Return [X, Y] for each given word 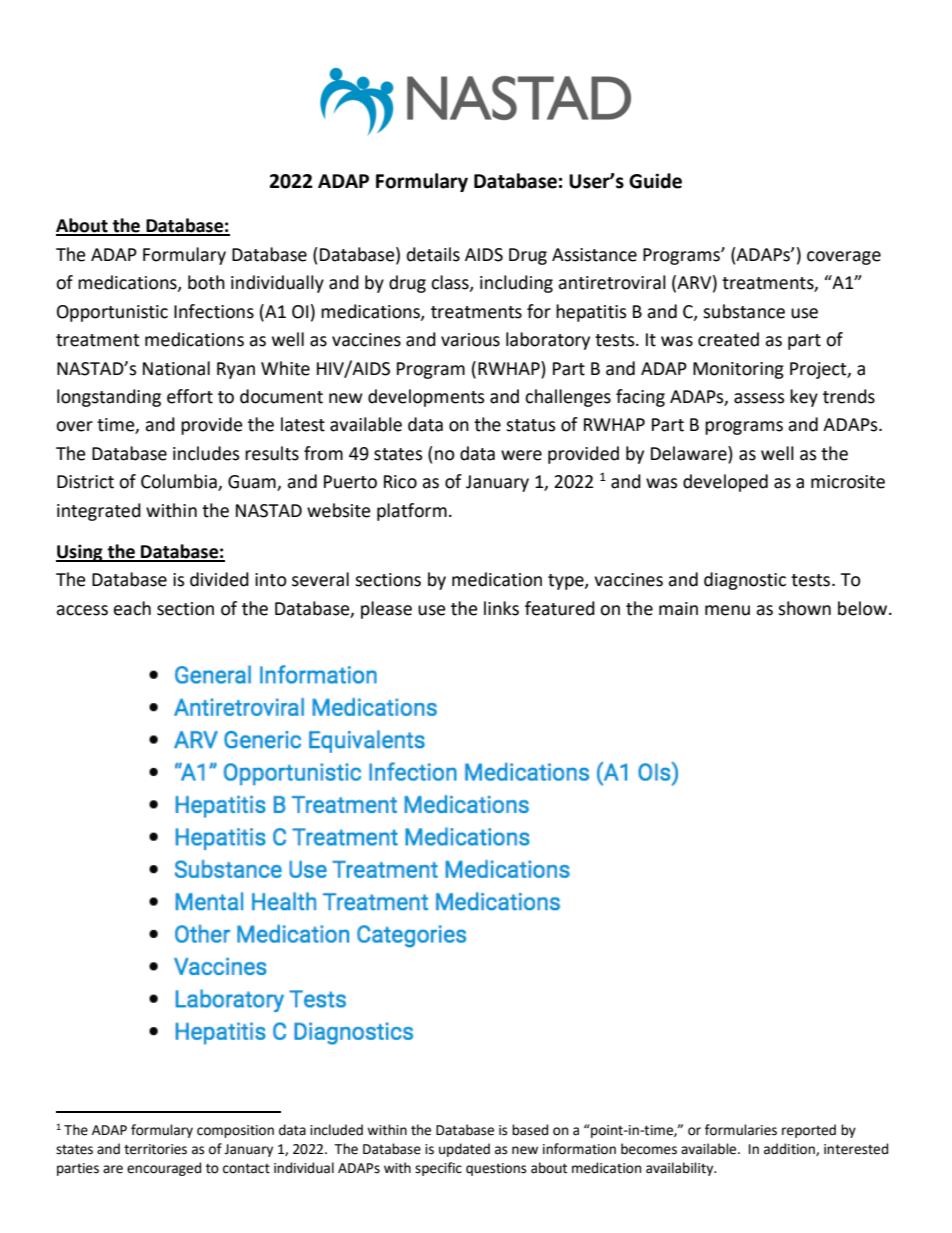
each [132, 608]
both [206, 282]
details [433, 254]
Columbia [180, 482]
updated [464, 1150]
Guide [655, 181]
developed [725, 483]
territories [155, 1149]
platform [412, 512]
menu [727, 610]
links [501, 608]
